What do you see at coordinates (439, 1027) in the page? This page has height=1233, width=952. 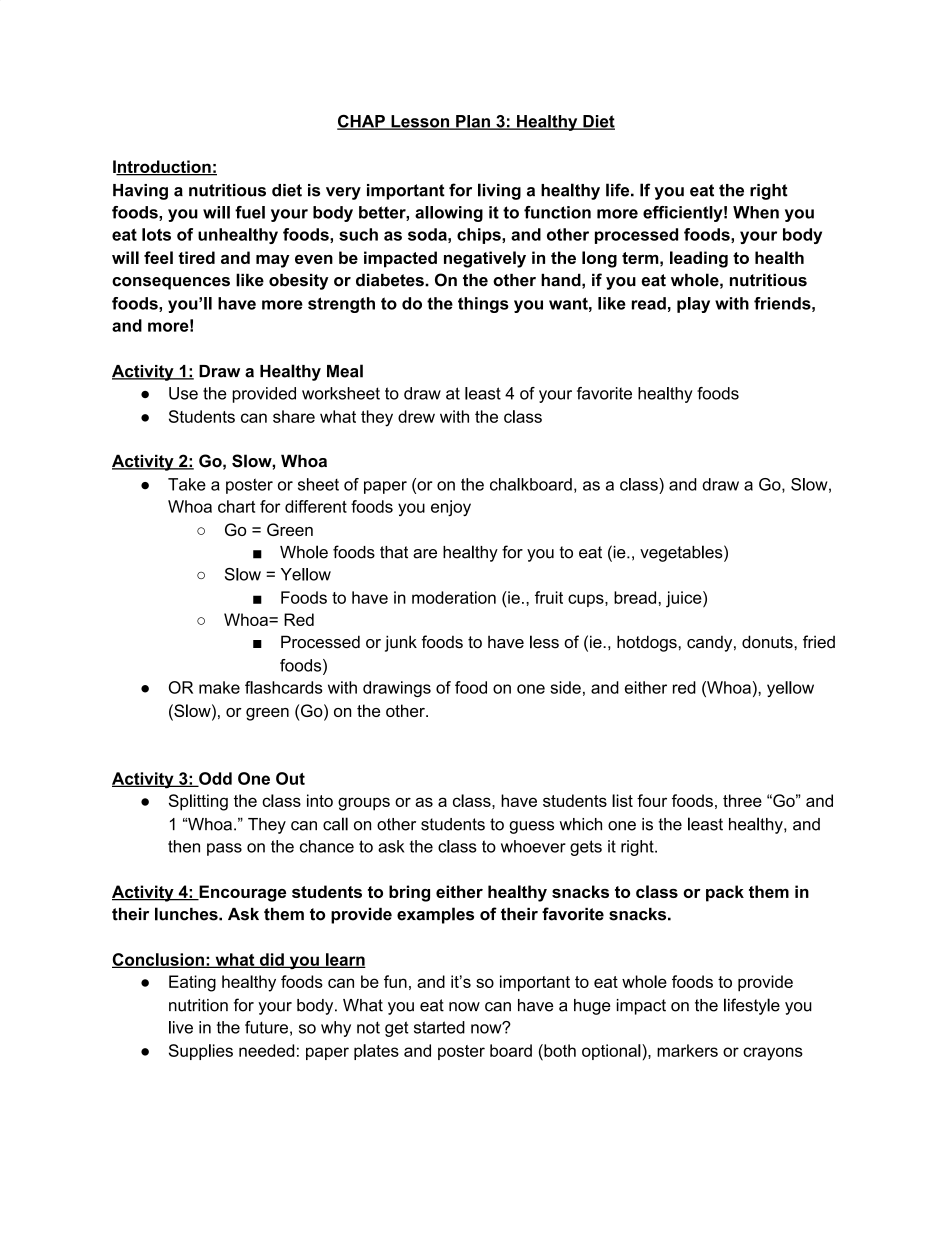 I see `started` at bounding box center [439, 1027].
